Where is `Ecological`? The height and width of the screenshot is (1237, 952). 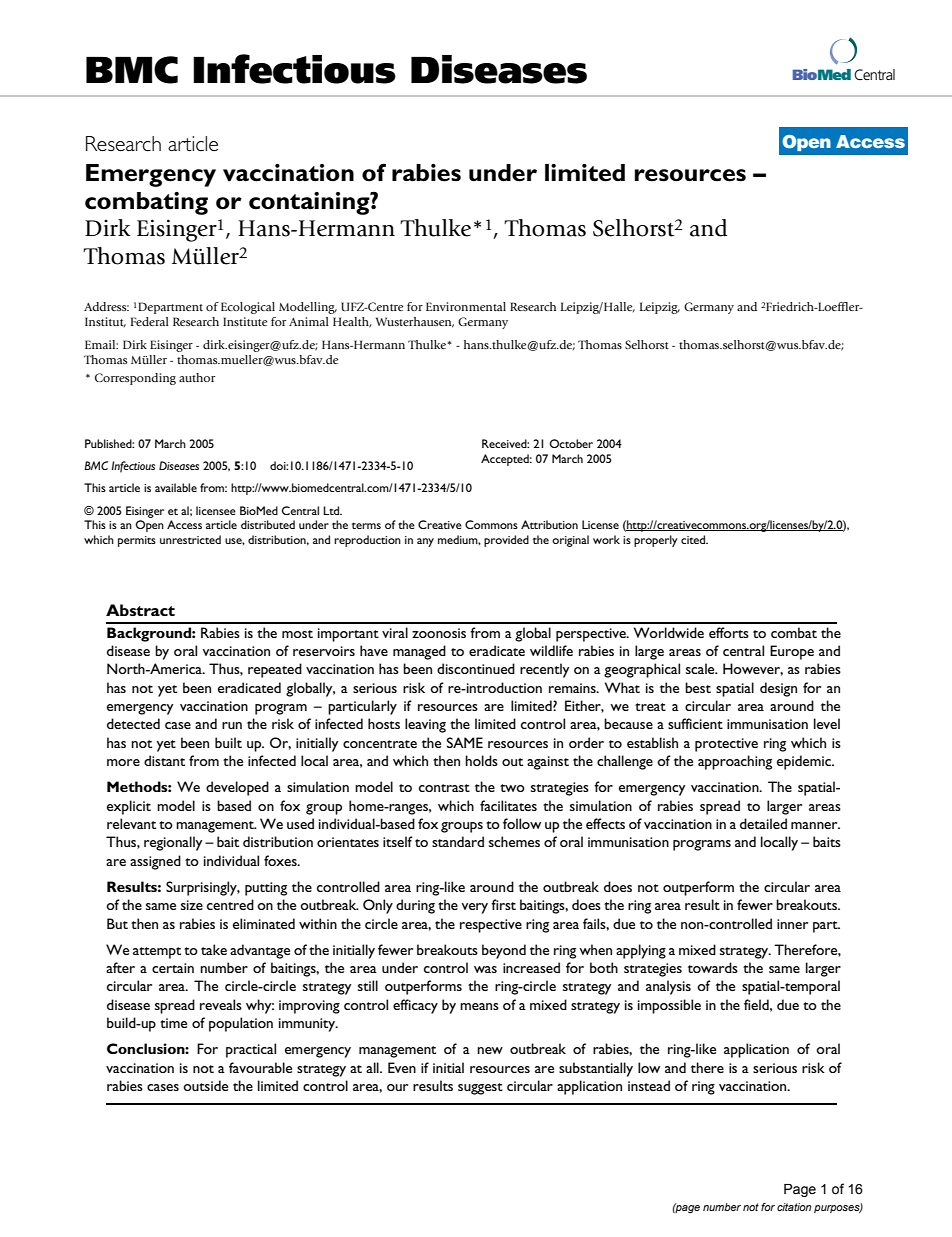
Ecological is located at coordinates (248, 308).
